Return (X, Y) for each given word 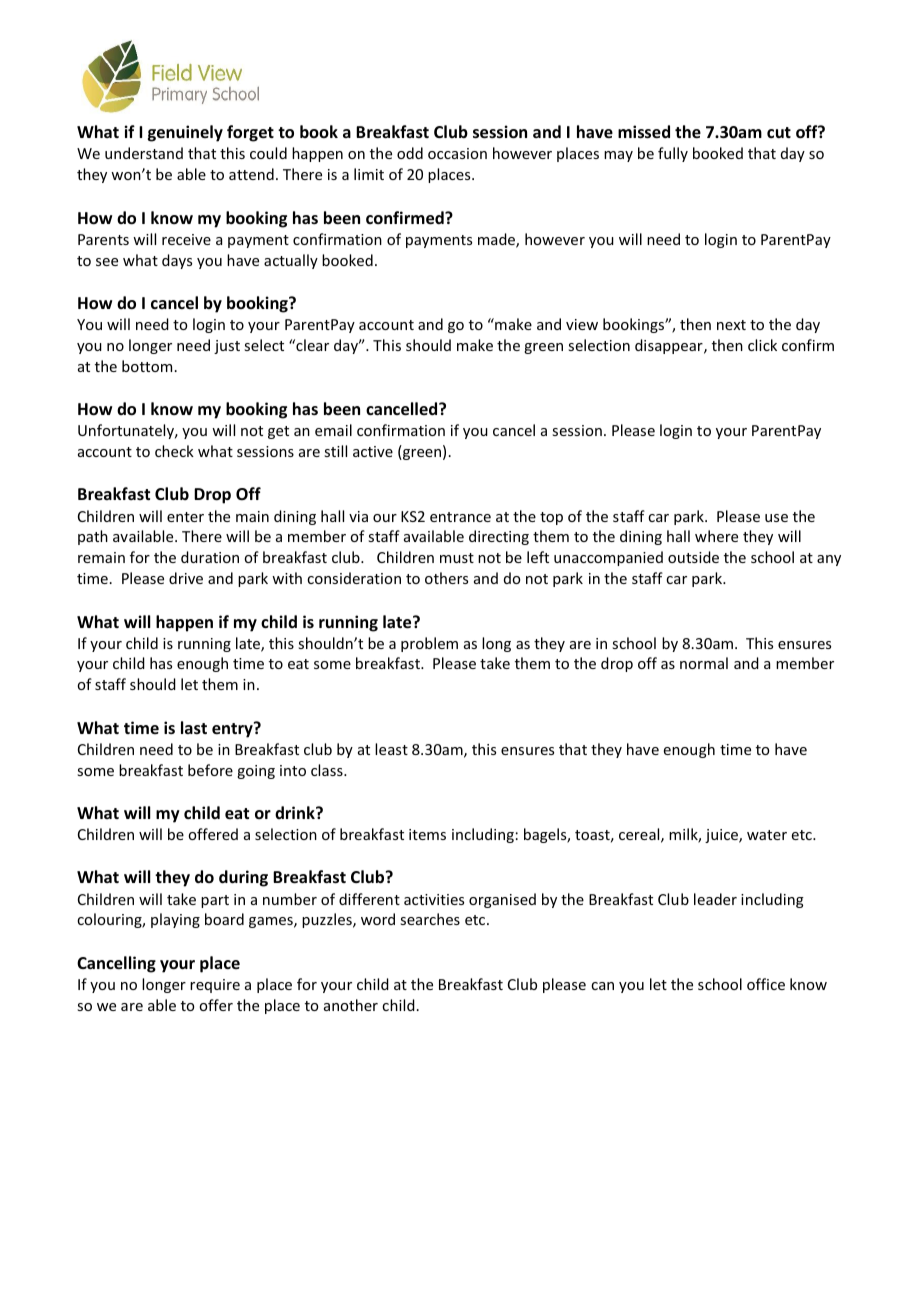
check (174, 451)
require (215, 986)
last (194, 728)
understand (144, 153)
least (391, 749)
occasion (457, 153)
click (762, 345)
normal (704, 663)
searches (430, 919)
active (373, 451)
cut (779, 132)
